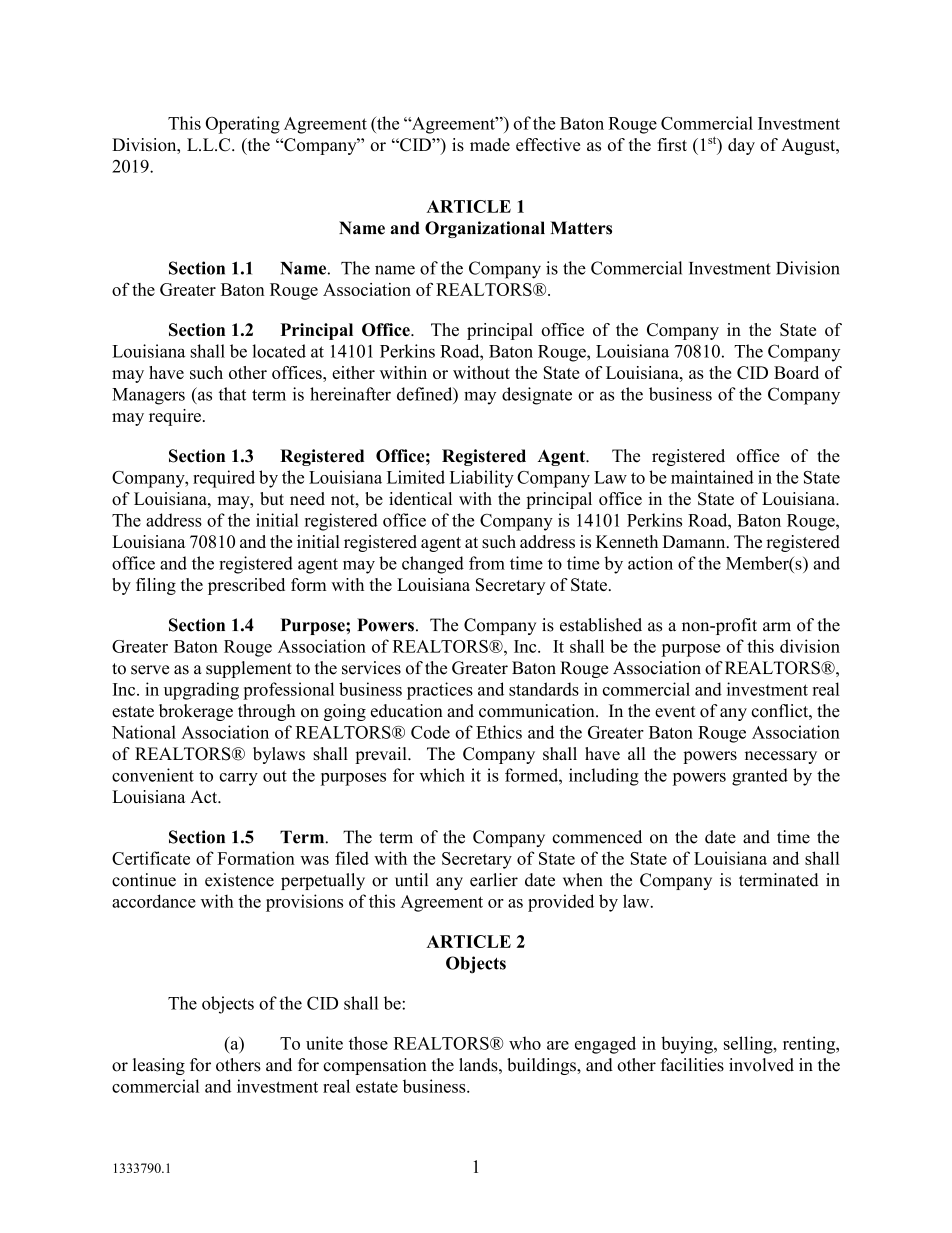 The image size is (952, 1233). I want to click on buying, so click(688, 1045).
